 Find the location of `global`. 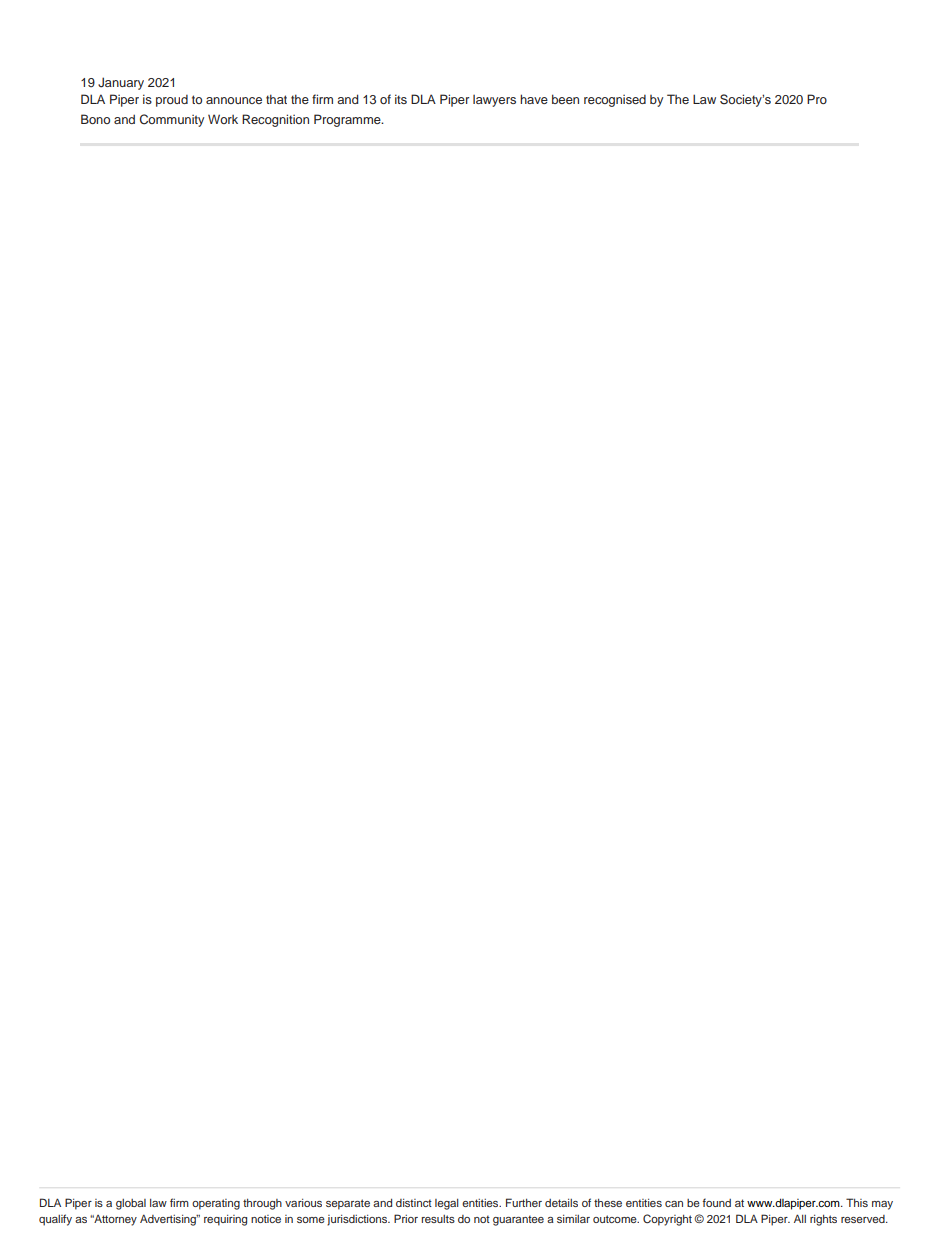

global is located at coordinates (131, 1204).
